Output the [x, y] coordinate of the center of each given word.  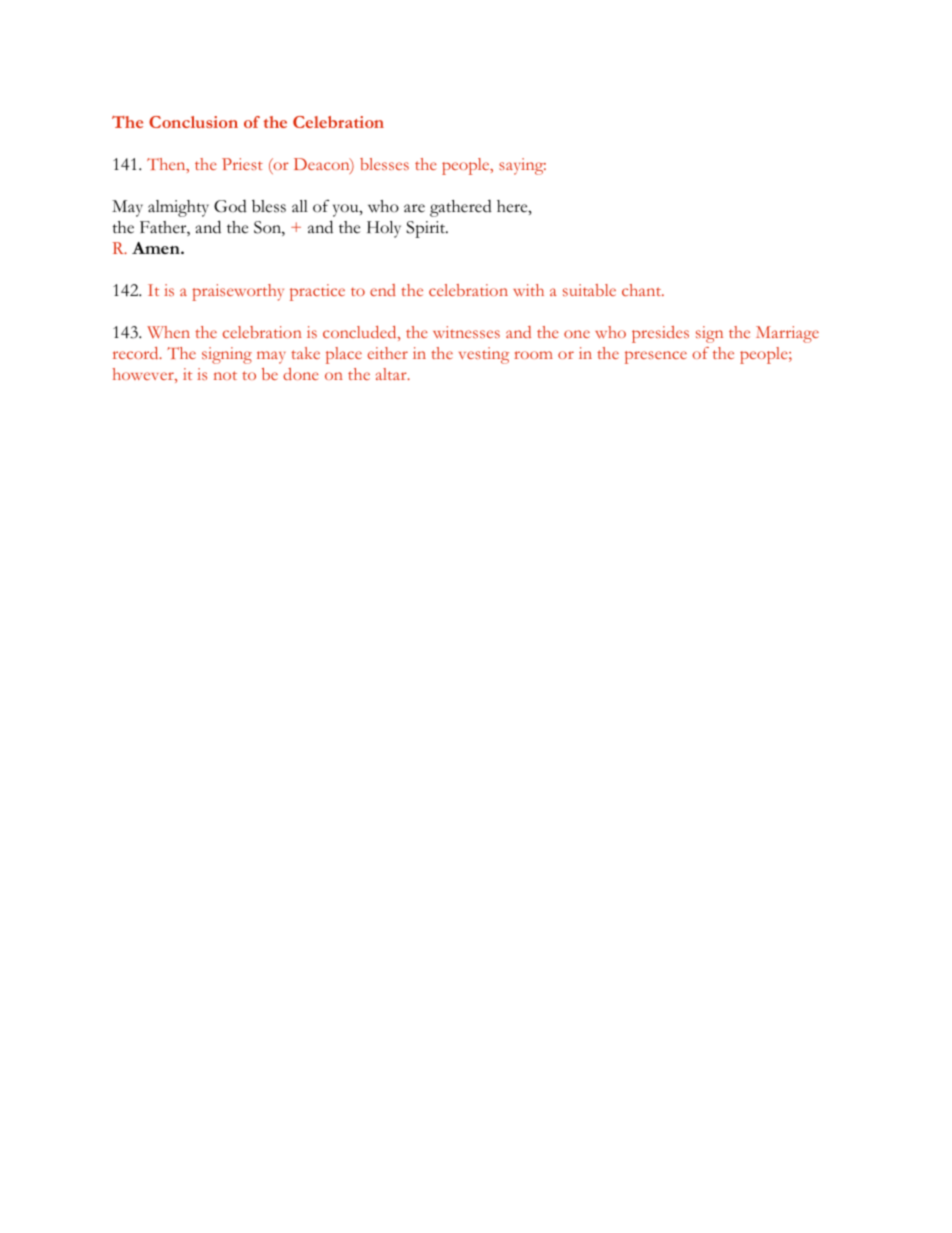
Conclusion [193, 122]
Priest [242, 164]
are [414, 208]
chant [642, 290]
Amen [157, 248]
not [225, 375]
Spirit [427, 229]
